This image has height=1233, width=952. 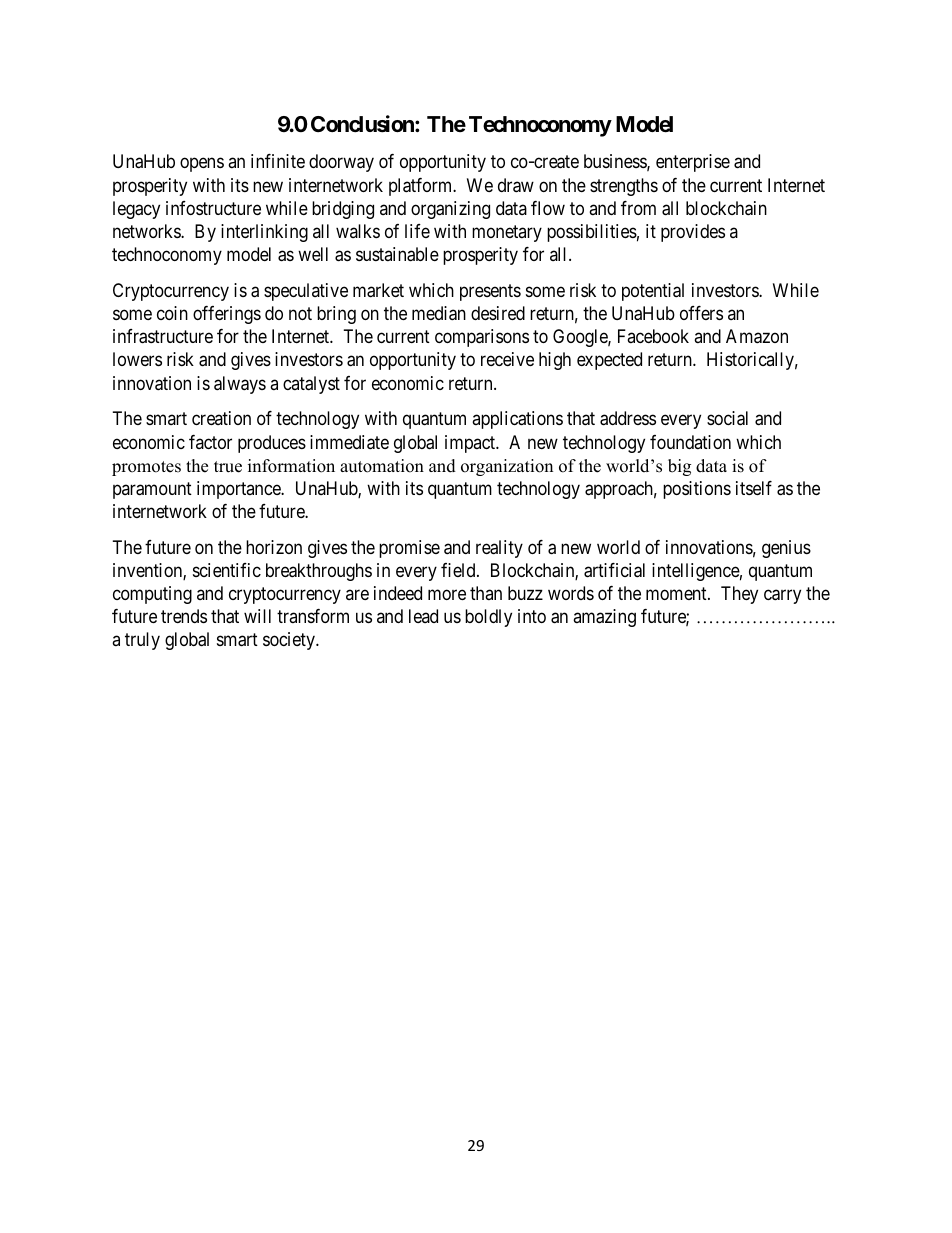 I want to click on monetary, so click(x=507, y=233).
